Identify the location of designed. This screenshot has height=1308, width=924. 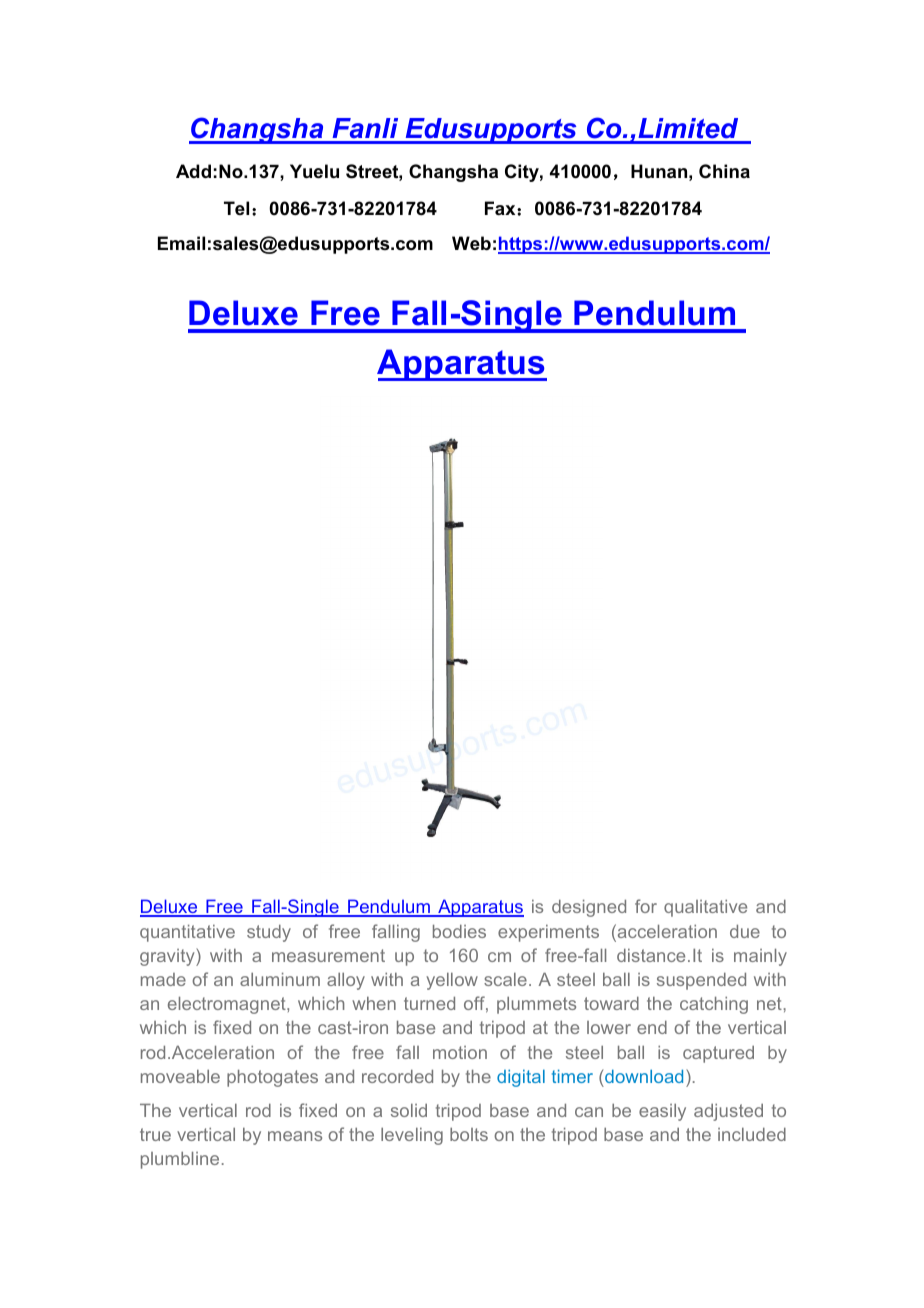
(589, 908).
